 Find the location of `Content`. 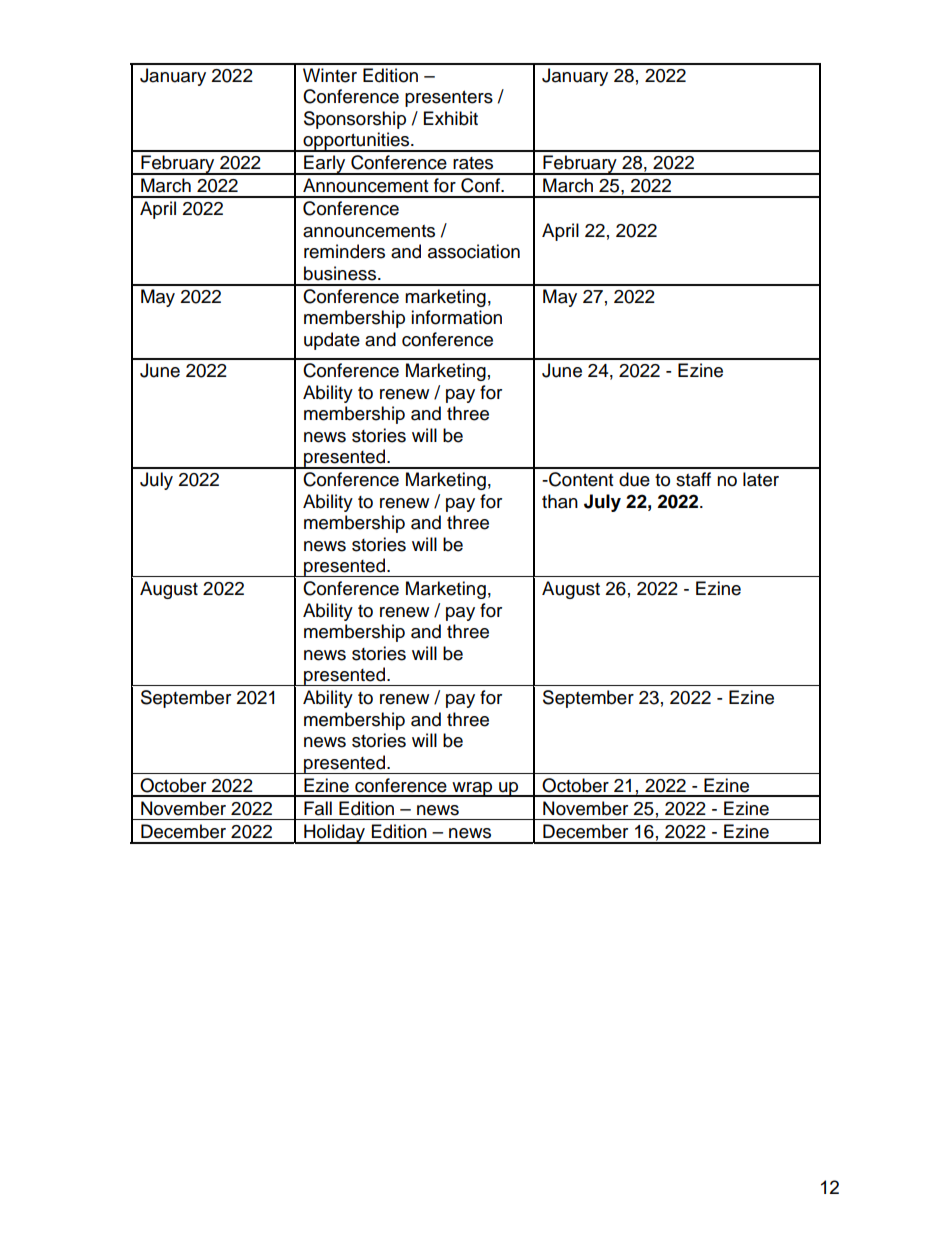

Content is located at coordinates (580, 479).
